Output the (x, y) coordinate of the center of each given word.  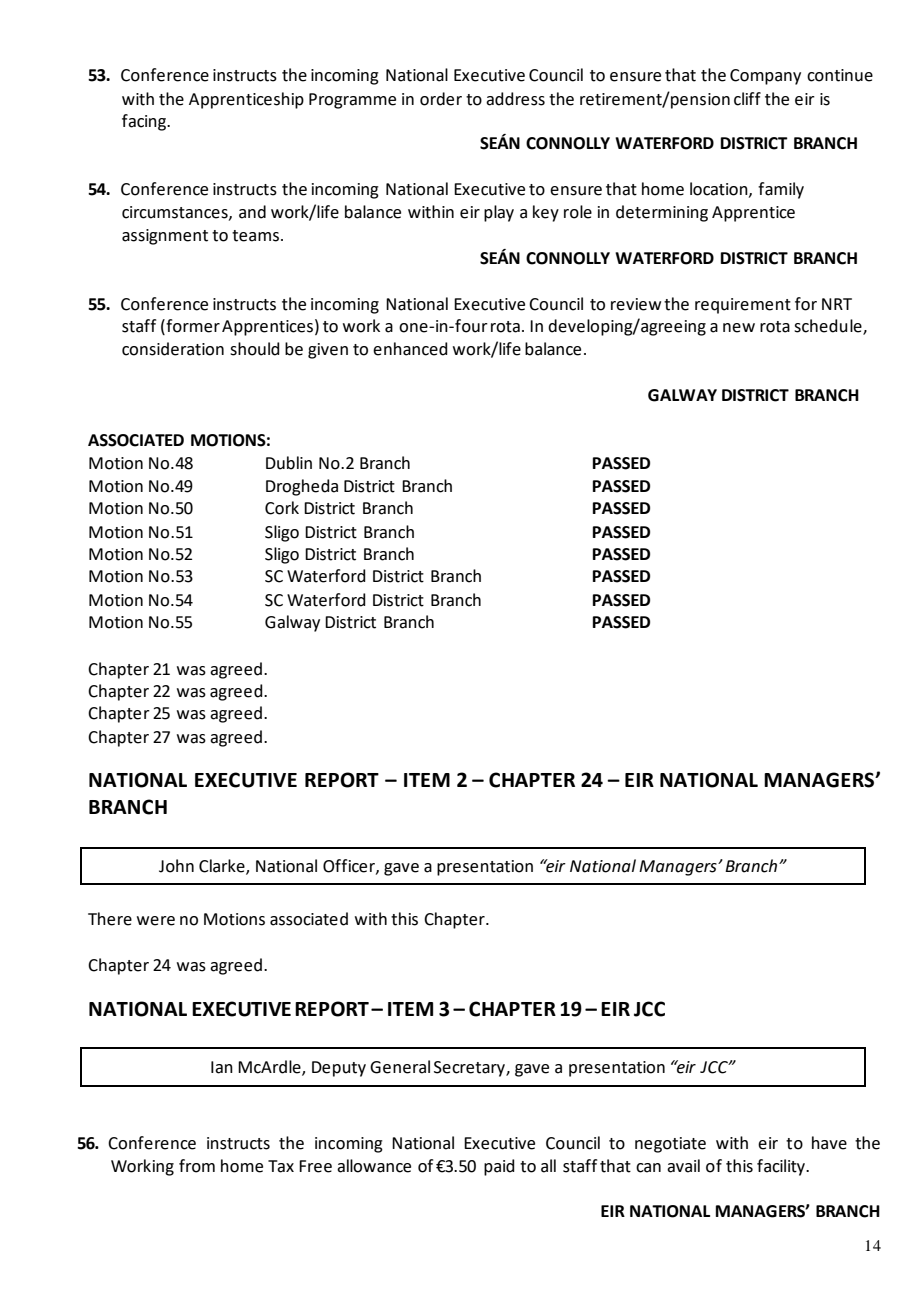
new (739, 328)
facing (145, 122)
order (441, 99)
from (197, 1166)
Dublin (289, 463)
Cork (282, 508)
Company (765, 77)
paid (499, 1167)
